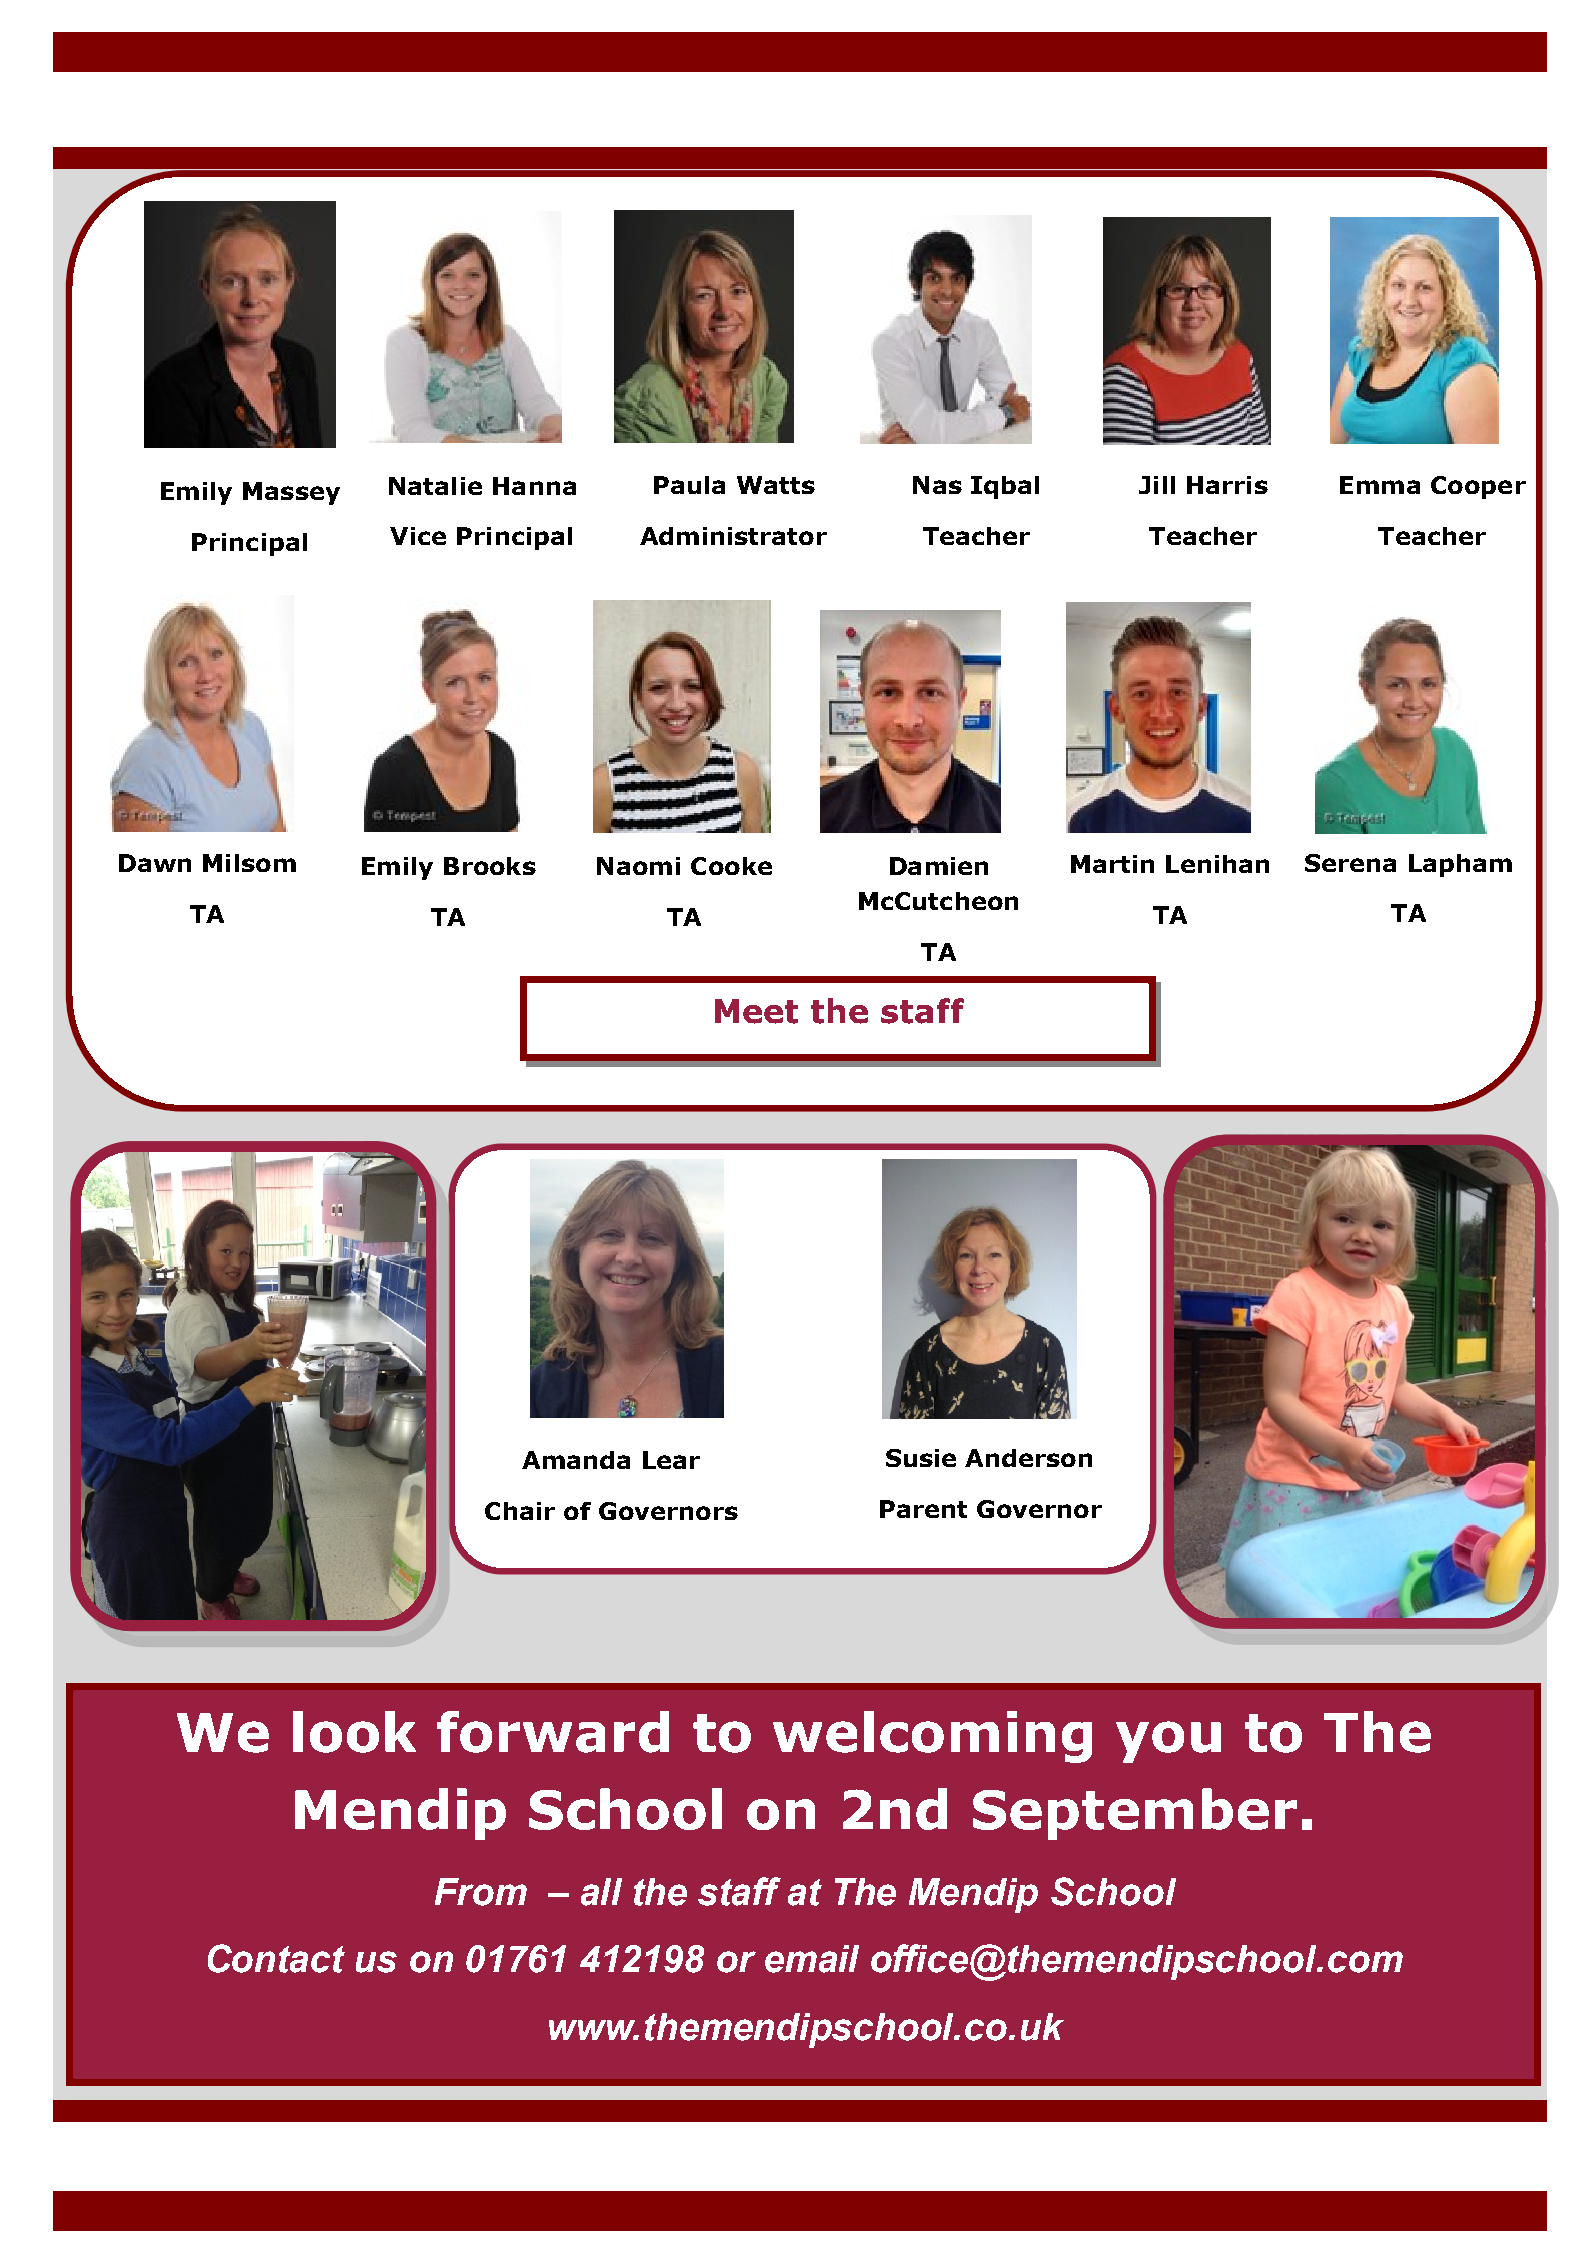 The image size is (1595, 2256). Describe the element at coordinates (1028, 1458) in the screenshot. I see `Anderson` at that location.
